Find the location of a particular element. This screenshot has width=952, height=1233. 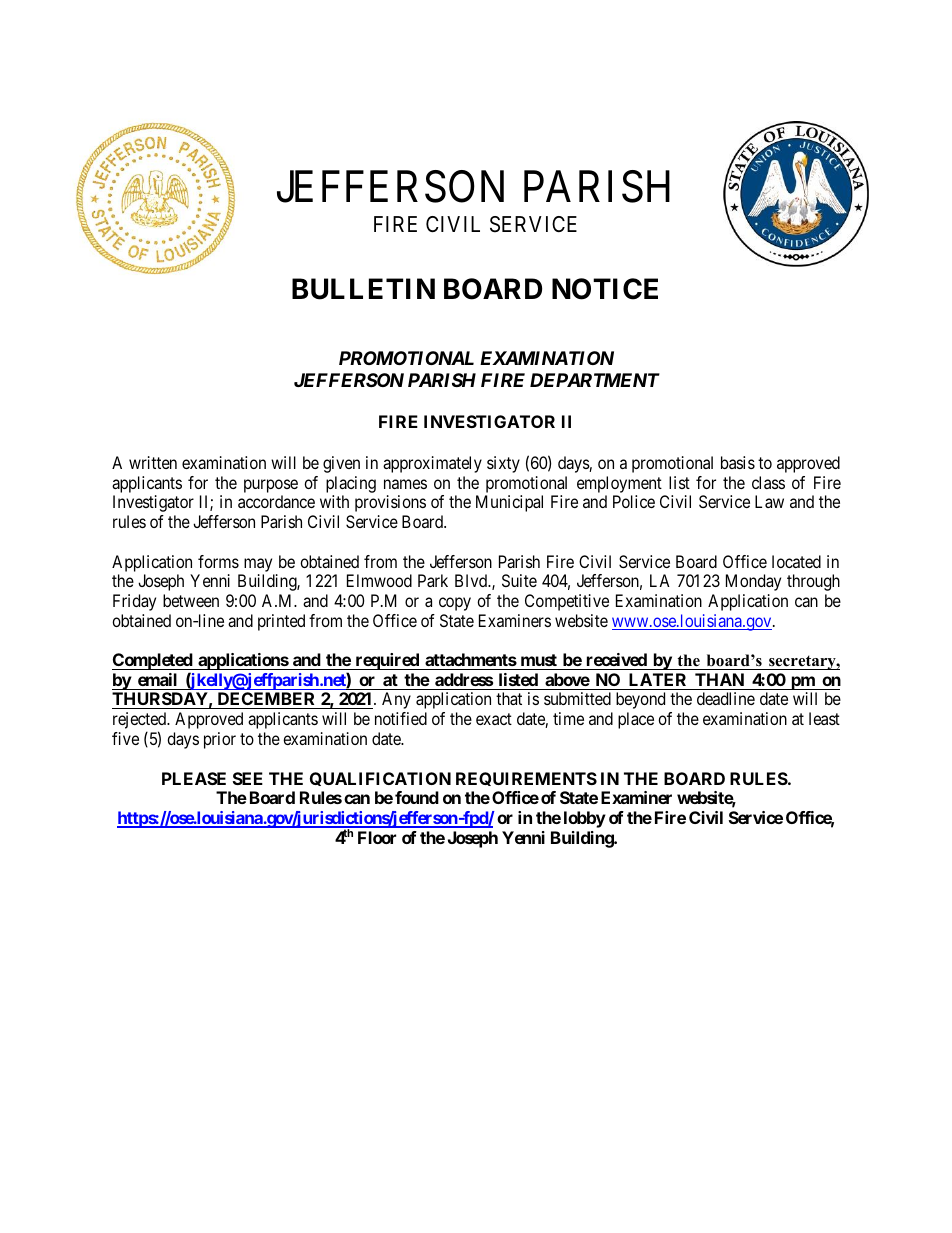

purpose is located at coordinates (271, 487).
